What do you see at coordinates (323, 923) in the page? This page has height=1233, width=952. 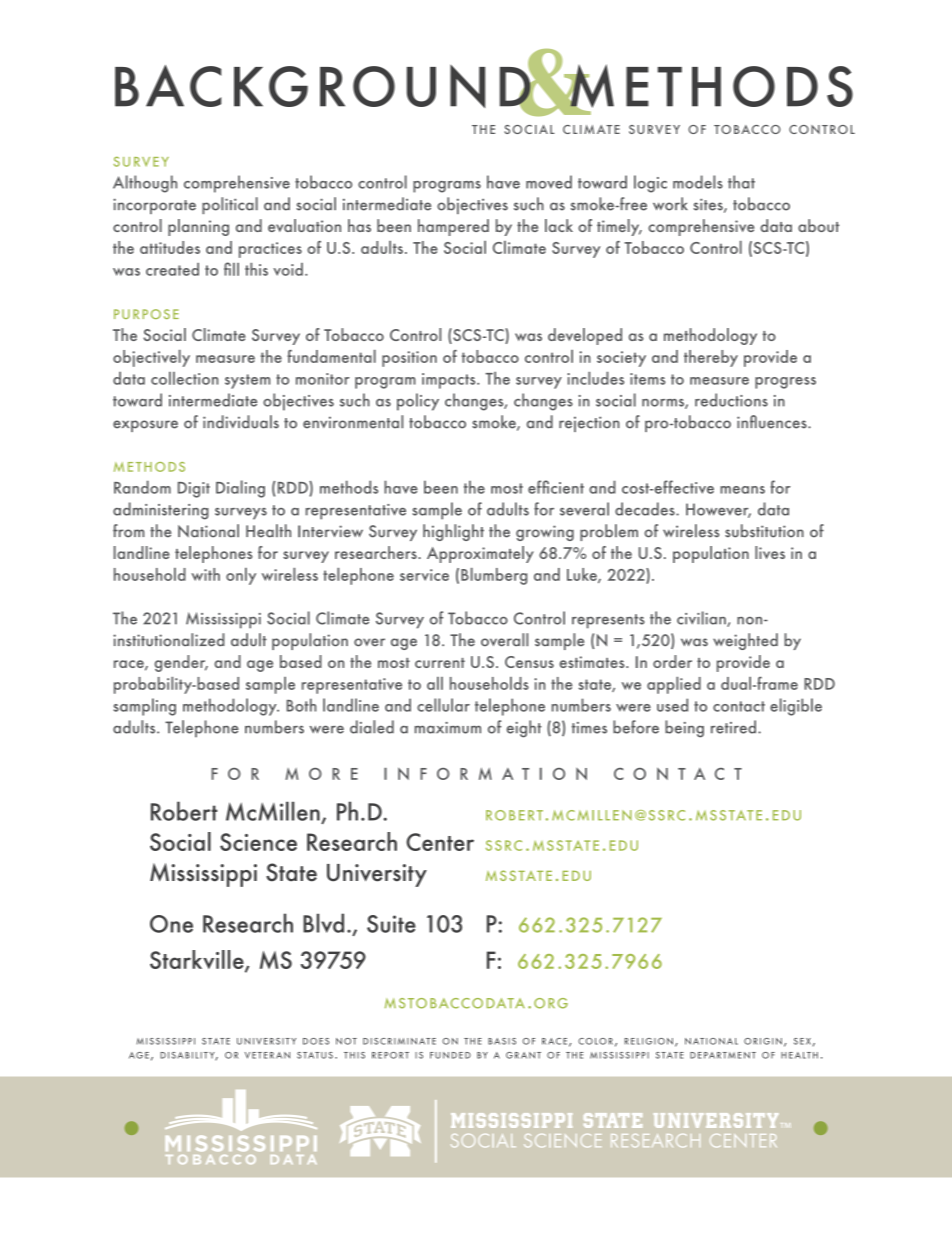 I see `Blvd` at bounding box center [323, 923].
